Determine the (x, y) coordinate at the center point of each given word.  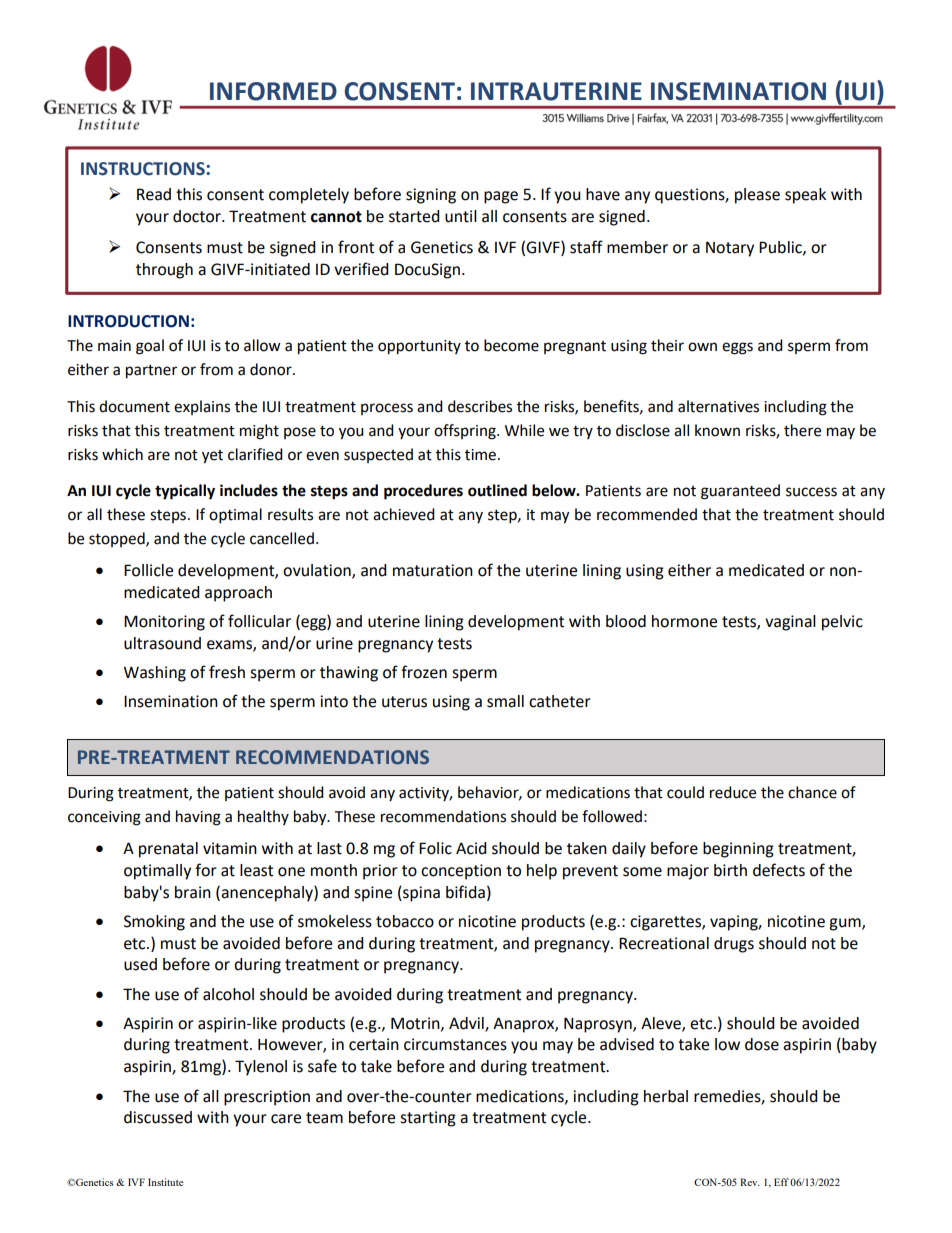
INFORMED (273, 91)
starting (428, 1119)
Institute (165, 1182)
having (198, 818)
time (480, 455)
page (501, 197)
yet (212, 457)
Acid (471, 848)
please (757, 196)
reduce (733, 792)
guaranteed (740, 492)
